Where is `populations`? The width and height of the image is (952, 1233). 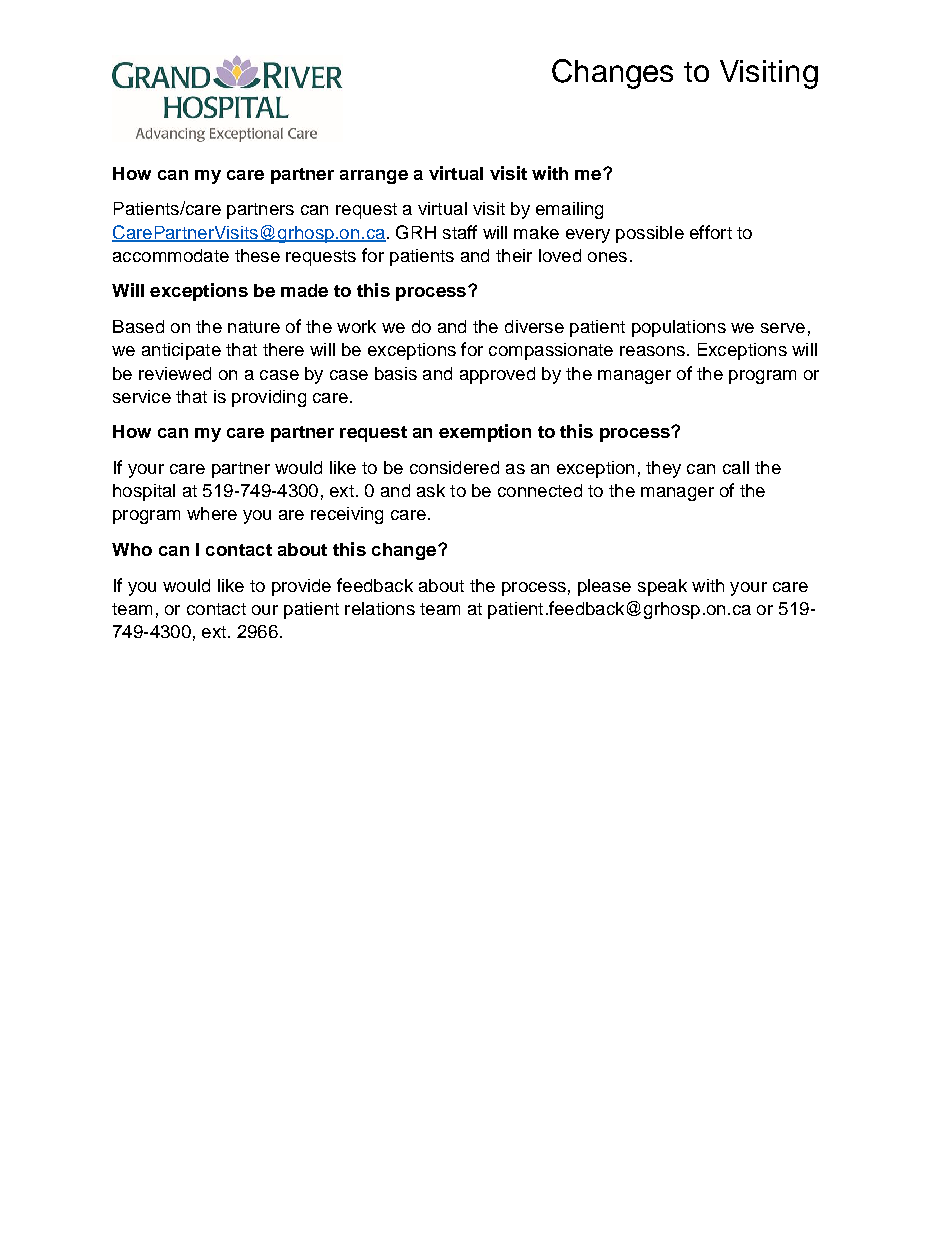 populations is located at coordinates (679, 328).
